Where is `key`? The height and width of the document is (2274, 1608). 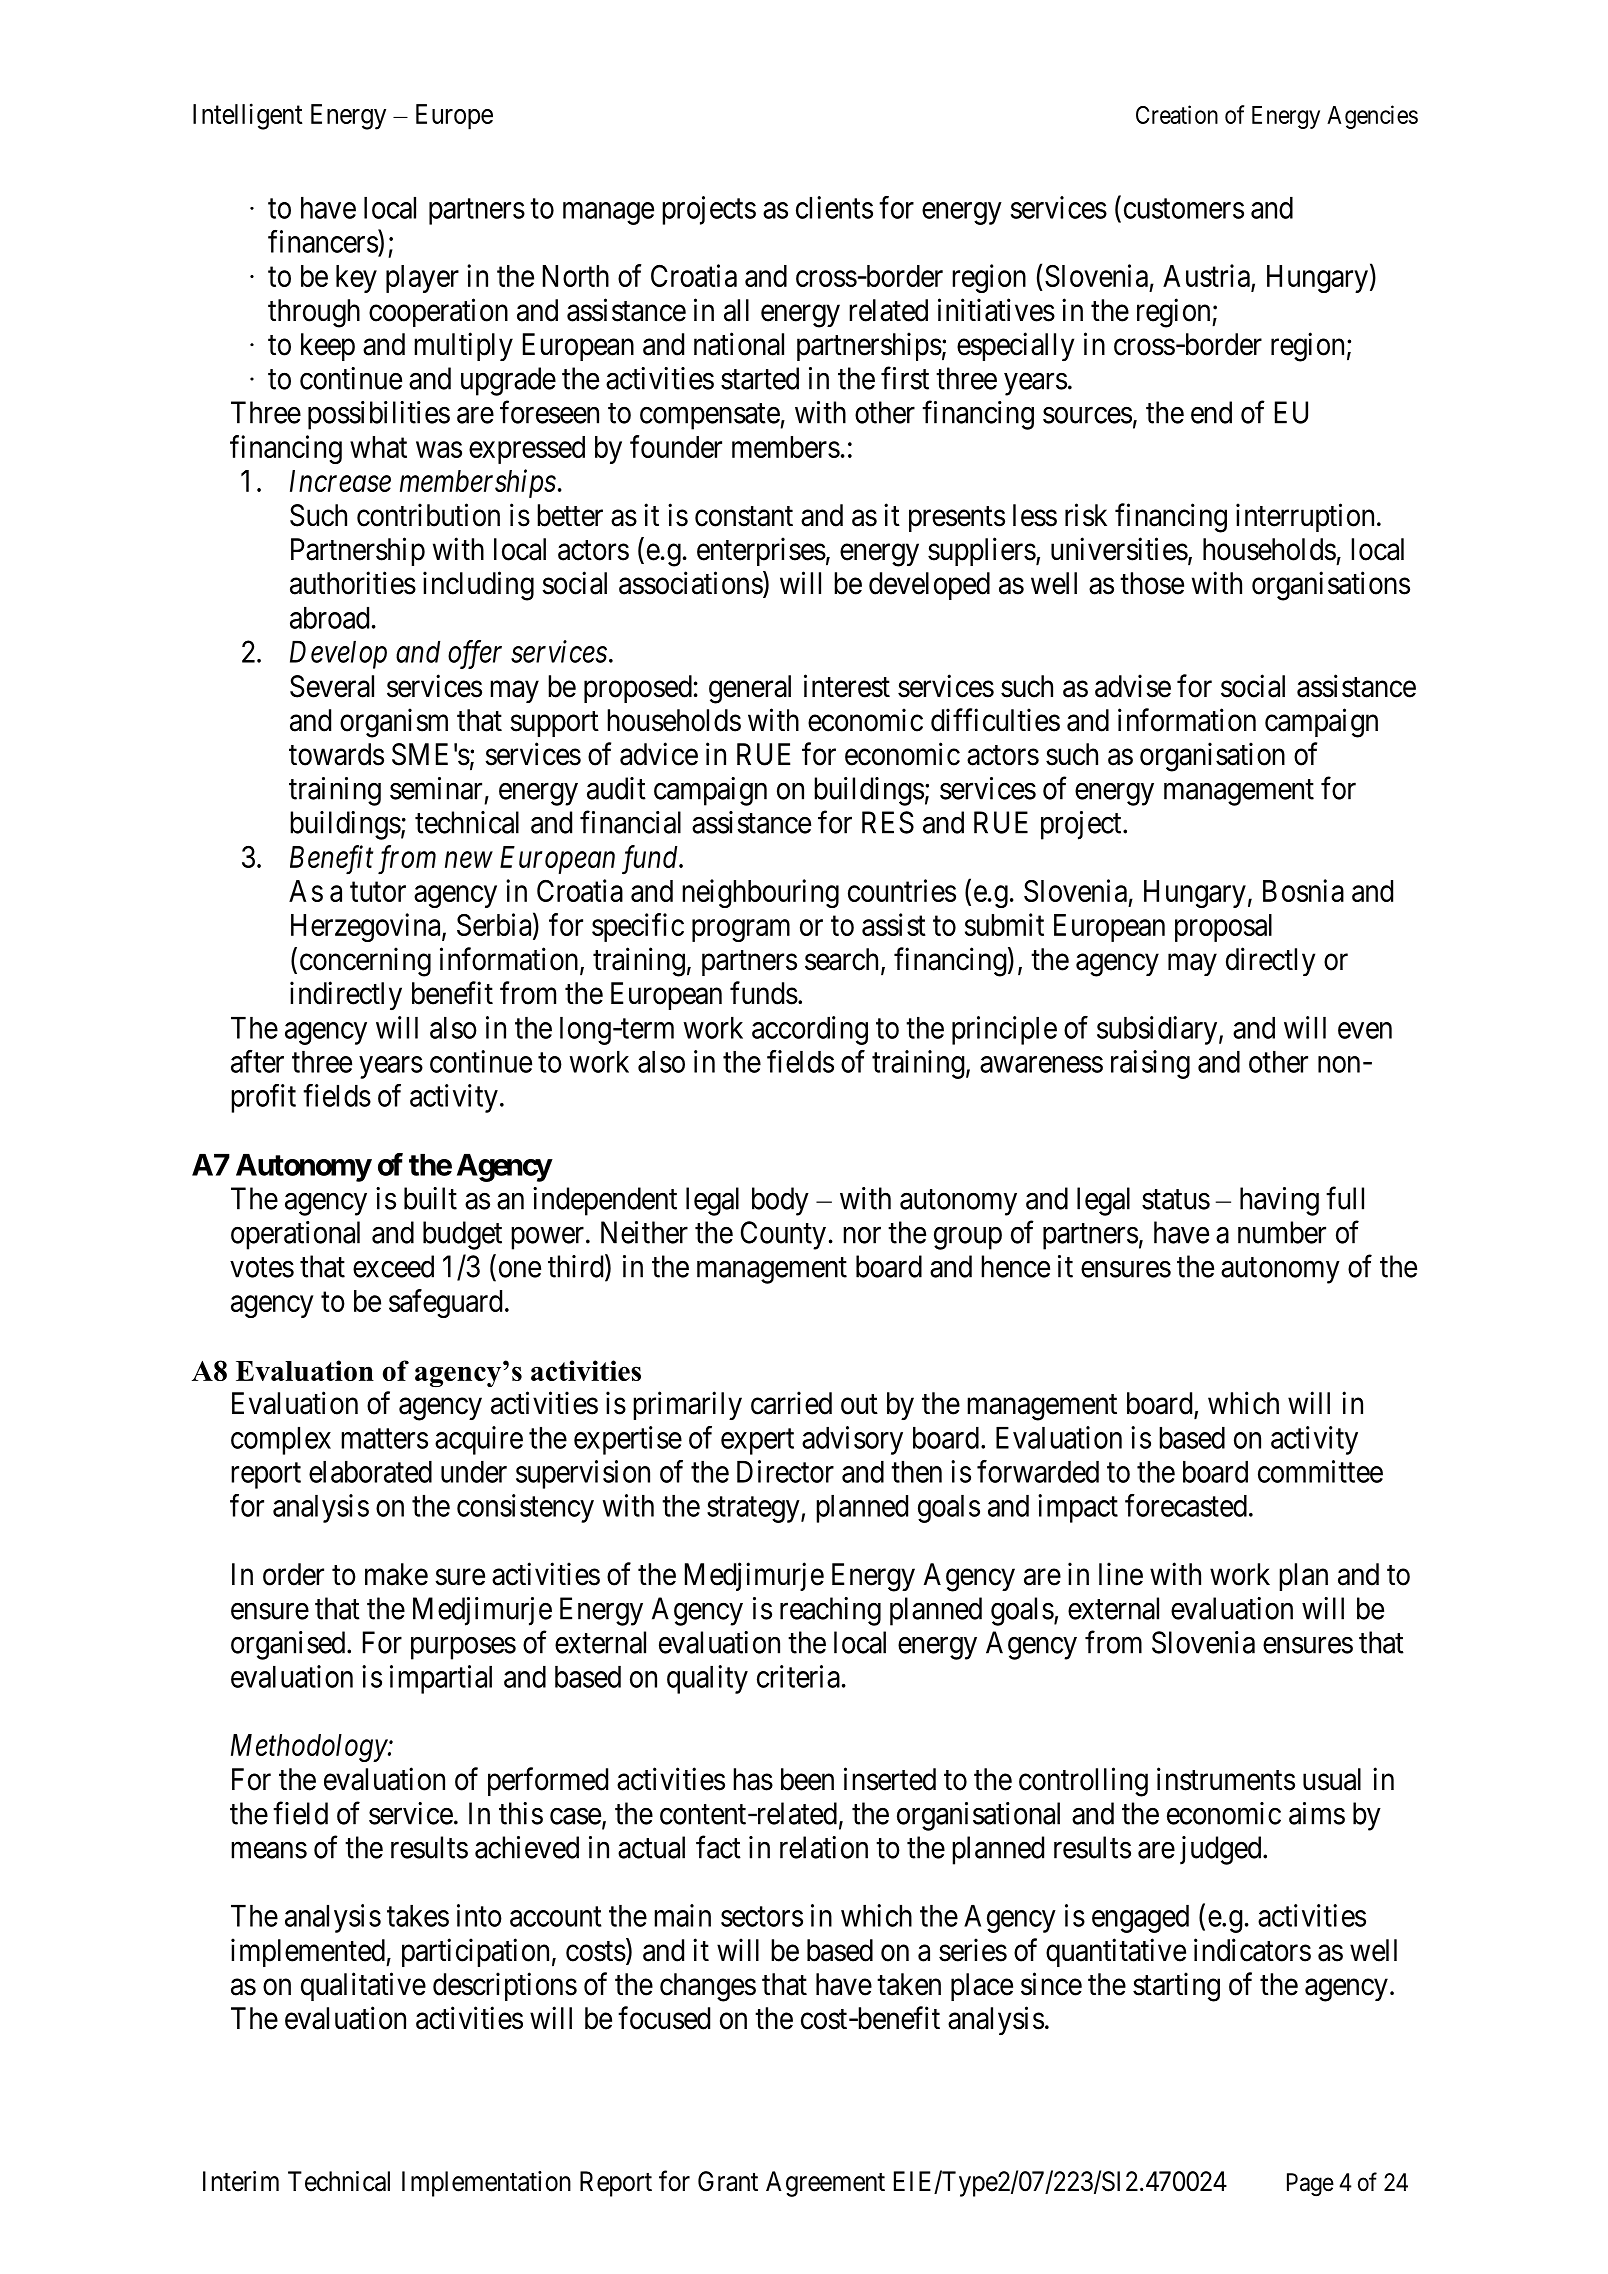
key is located at coordinates (356, 279).
